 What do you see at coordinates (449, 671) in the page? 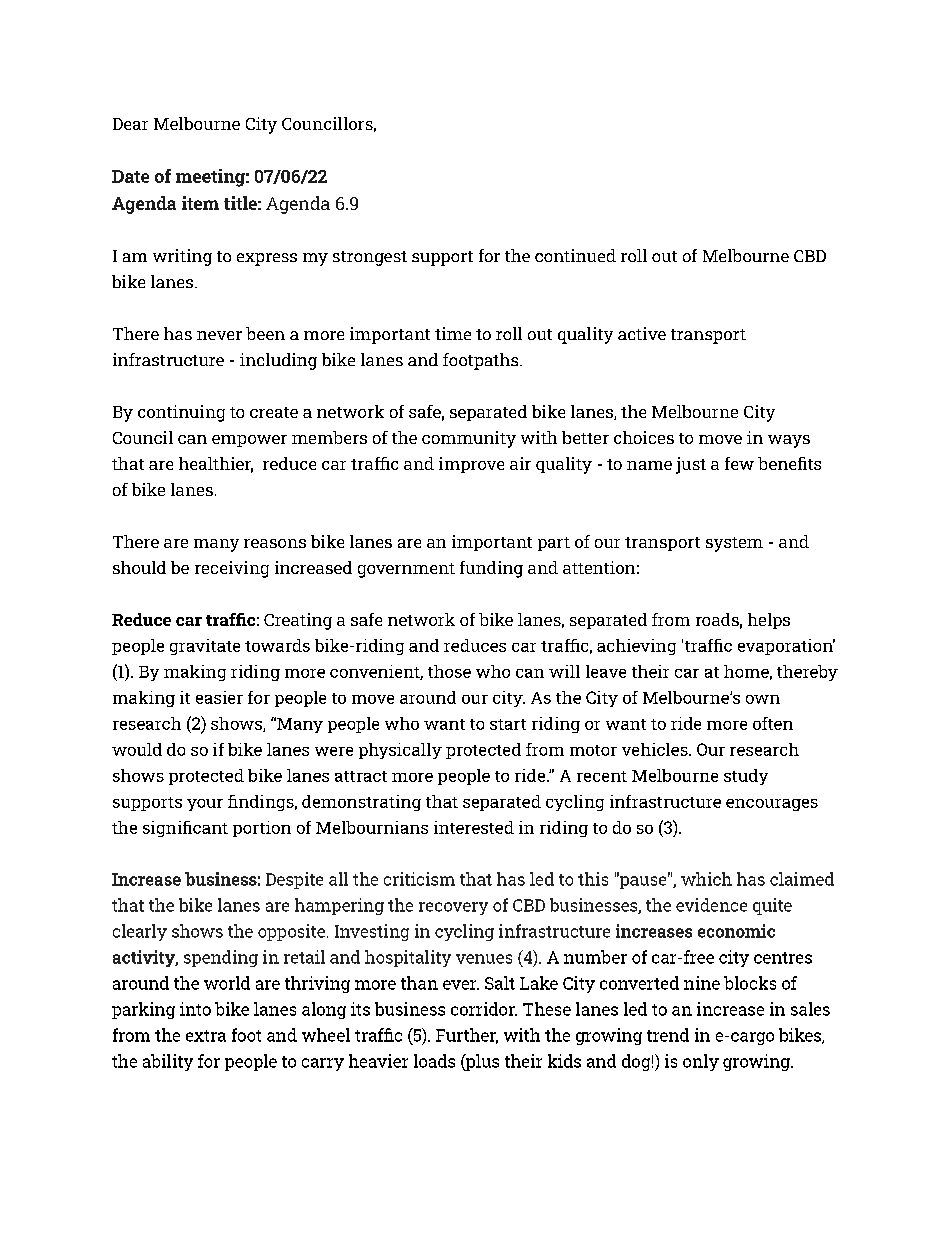
I see `those` at bounding box center [449, 671].
